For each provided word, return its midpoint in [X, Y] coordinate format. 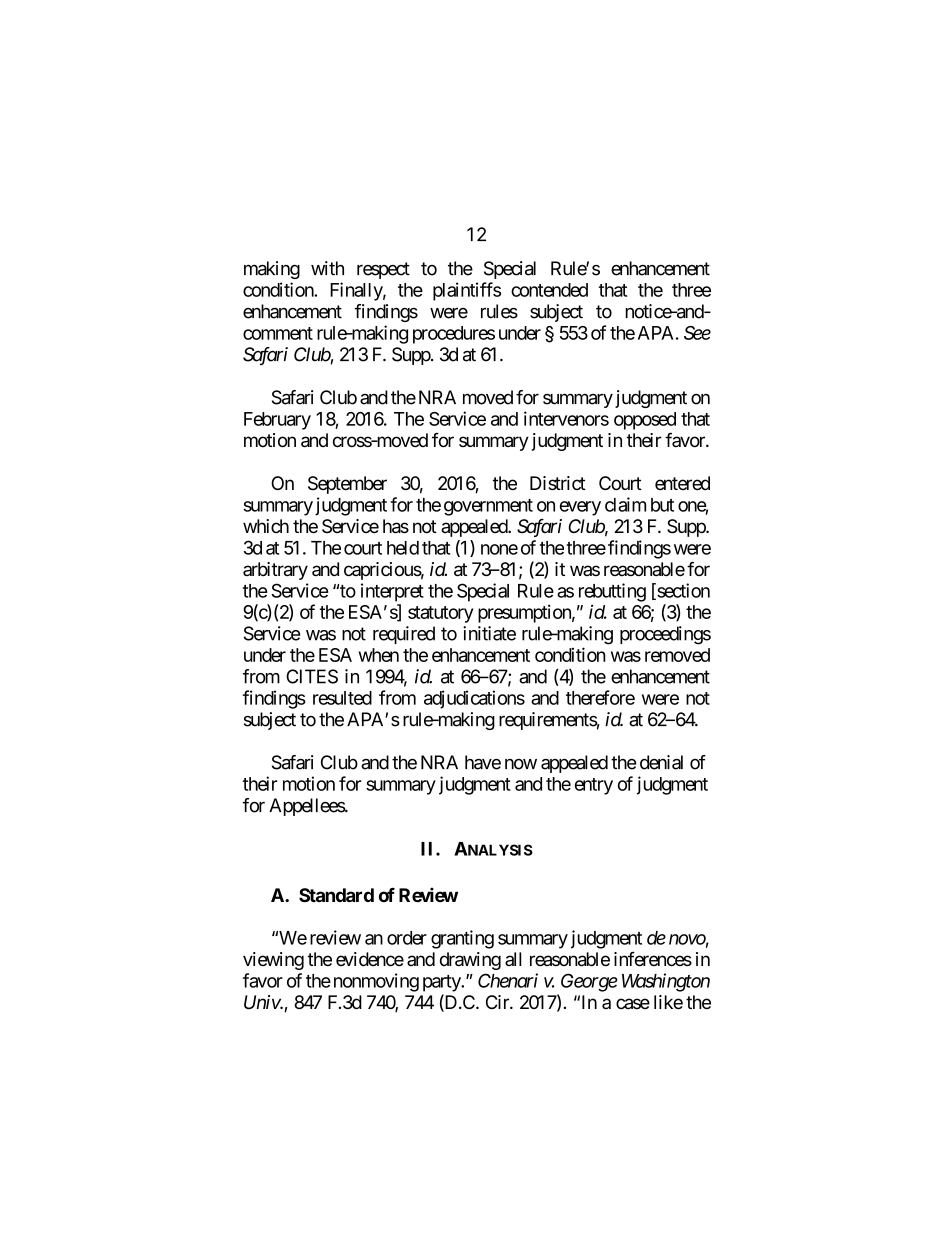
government [488, 507]
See [697, 333]
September [347, 485]
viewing [273, 961]
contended [549, 290]
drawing [470, 961]
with [327, 268]
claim [625, 504]
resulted [342, 698]
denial [661, 762]
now [521, 764]
